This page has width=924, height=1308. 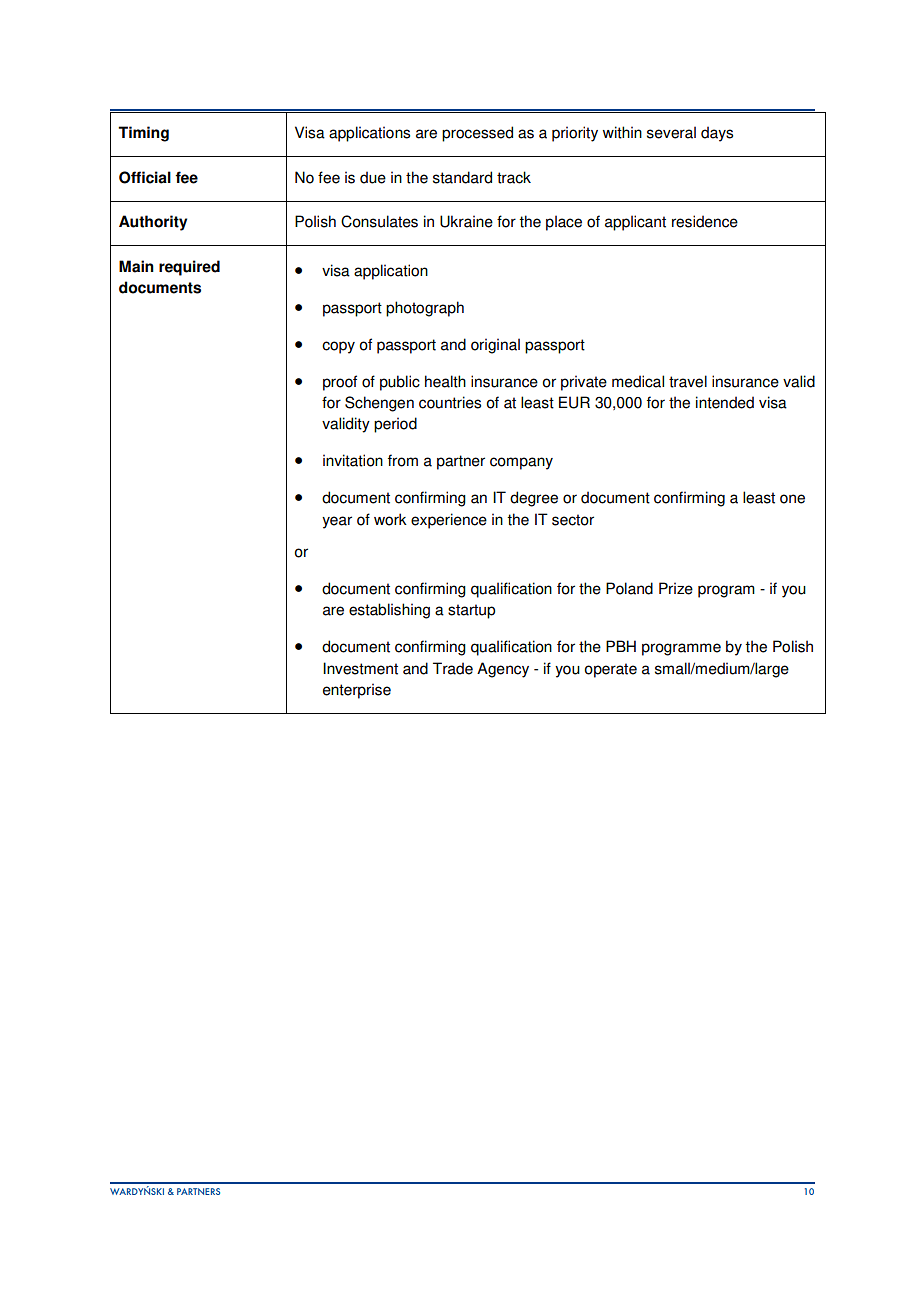 What do you see at coordinates (477, 134) in the page?
I see `processed` at bounding box center [477, 134].
